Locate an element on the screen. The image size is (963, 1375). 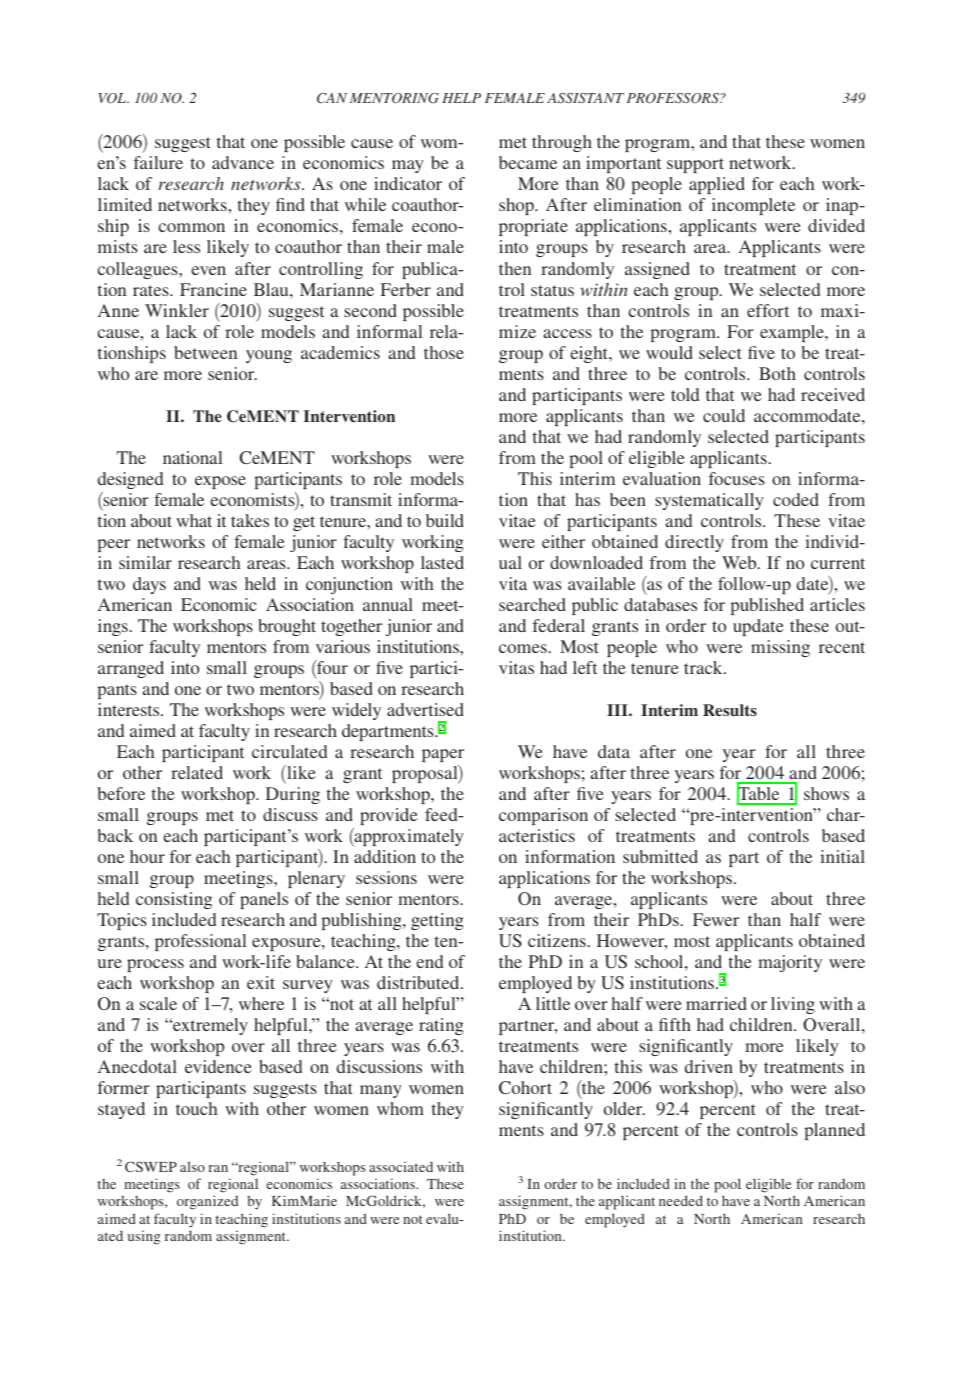
whom is located at coordinates (400, 1108).
